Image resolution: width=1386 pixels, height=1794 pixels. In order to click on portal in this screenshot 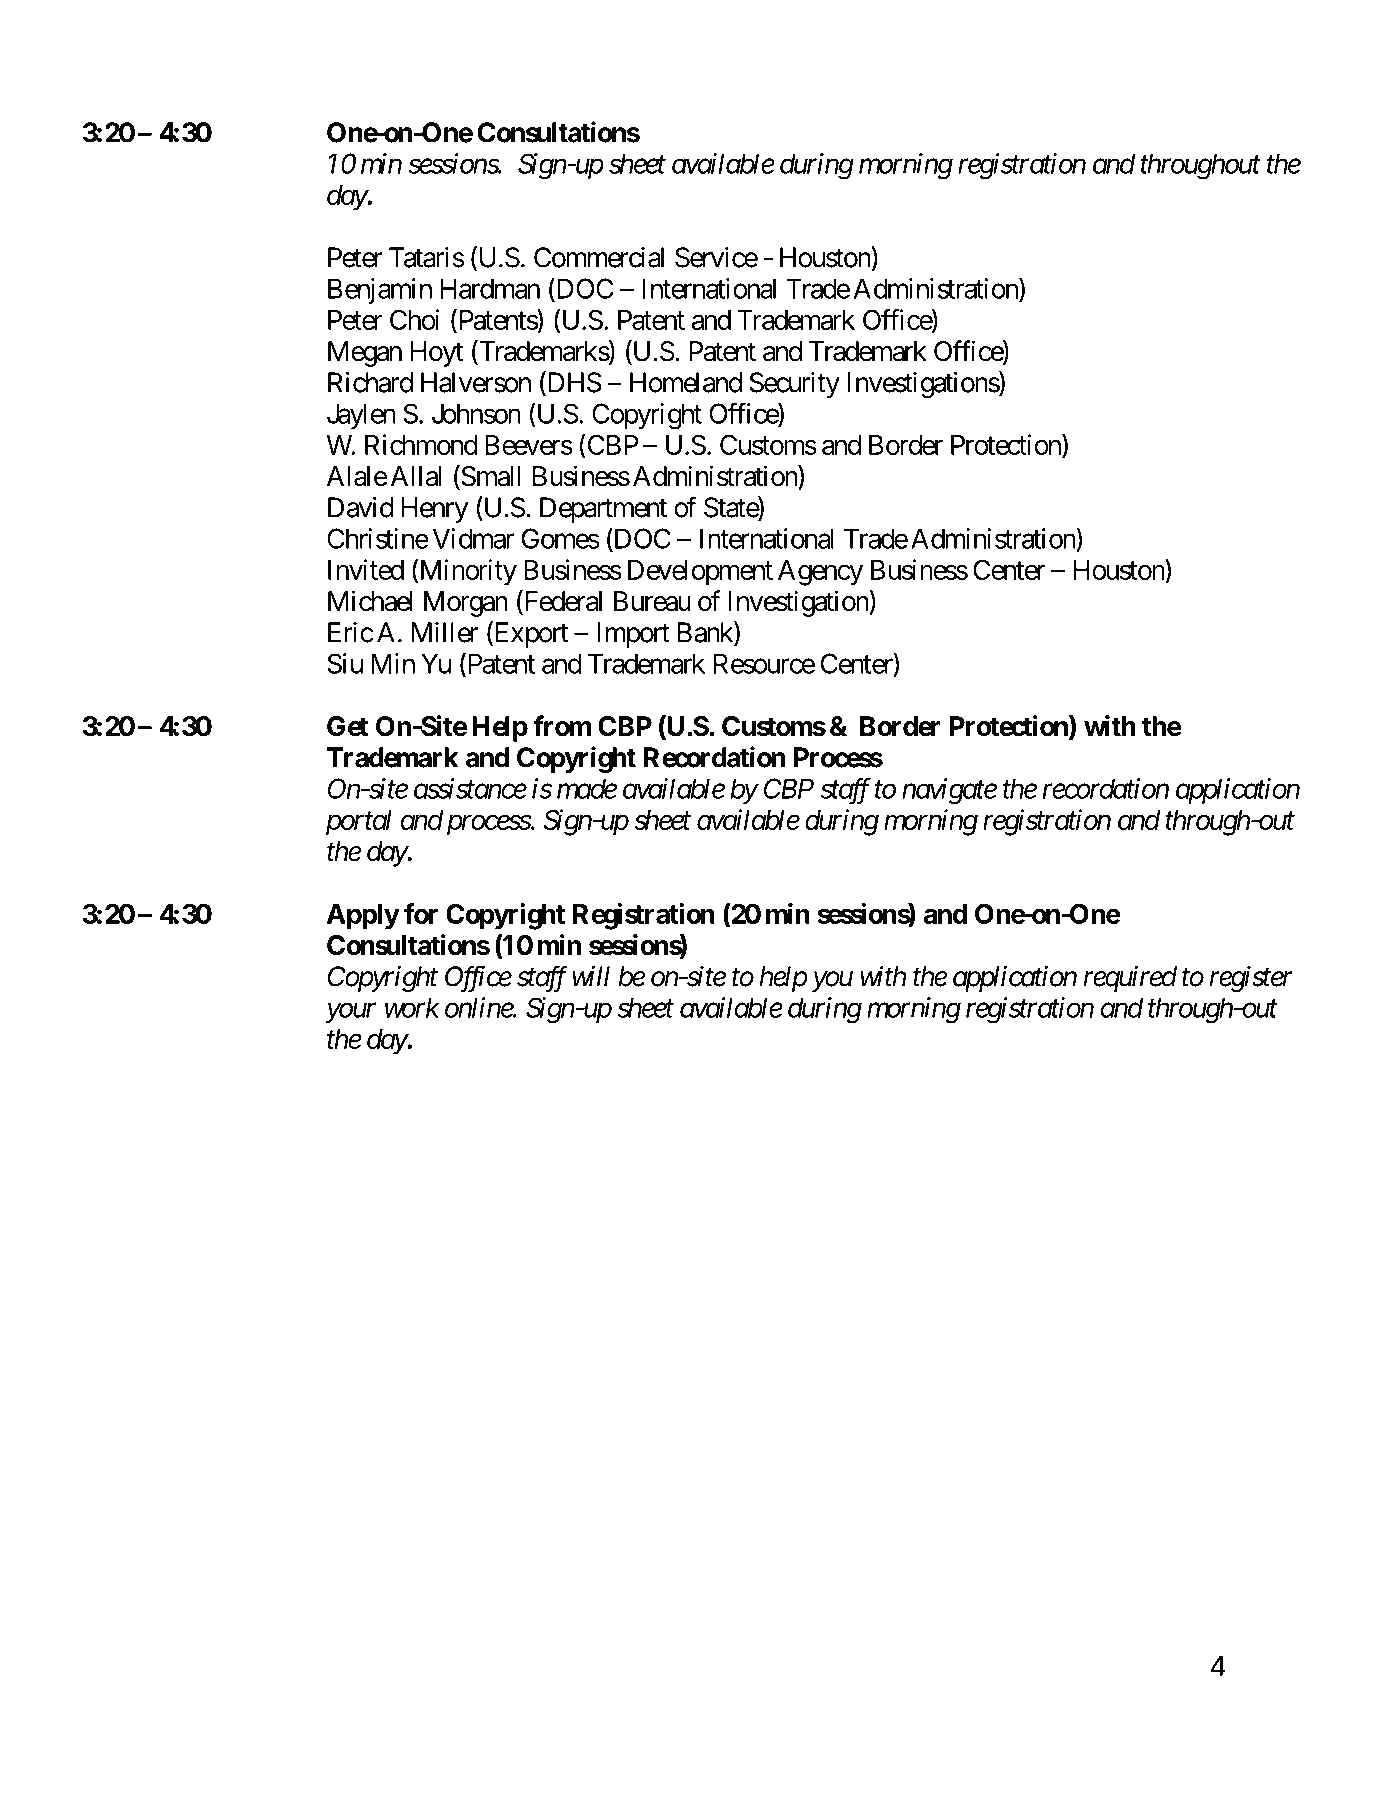, I will do `click(359, 823)`.
